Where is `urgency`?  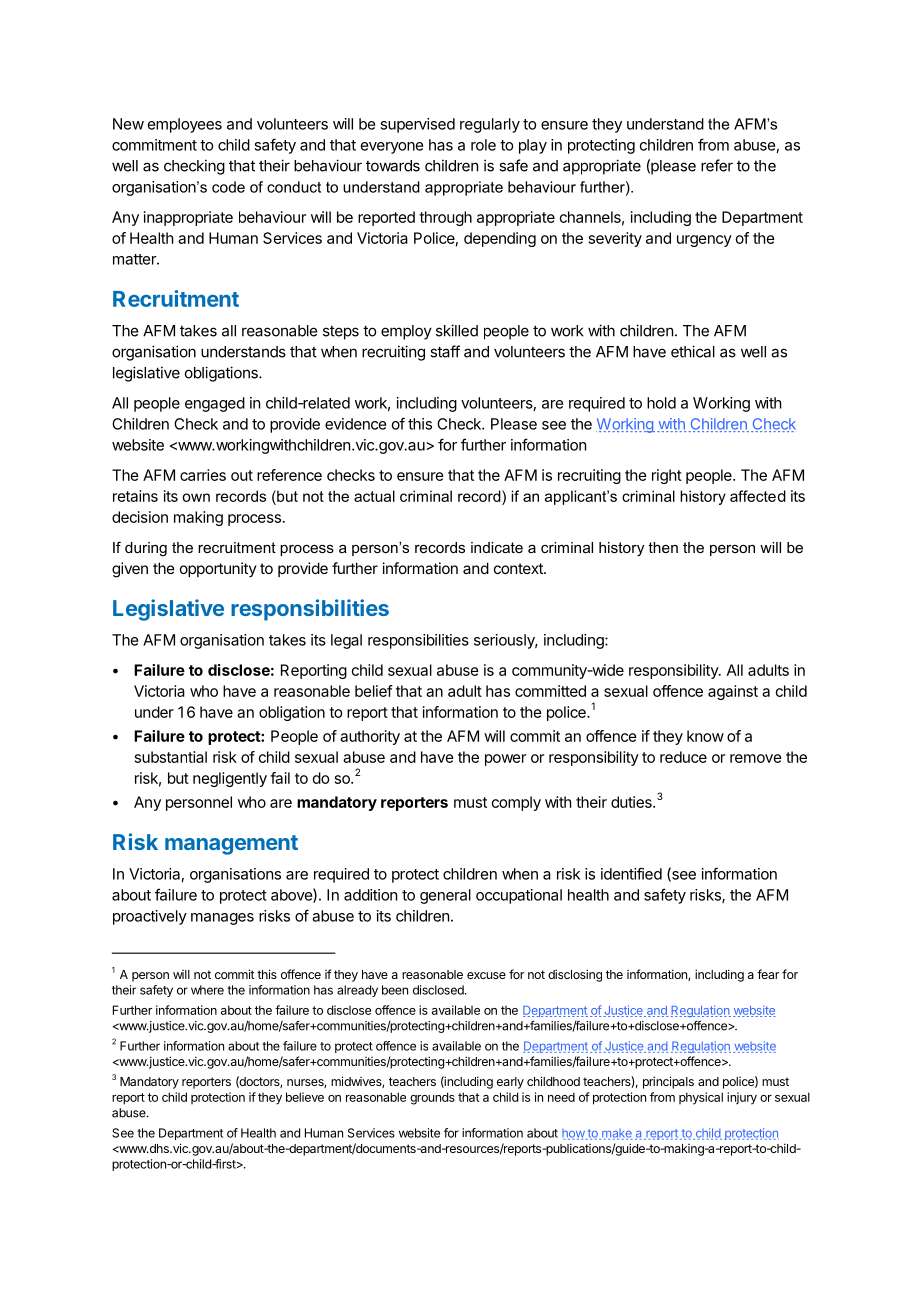 urgency is located at coordinates (704, 241).
